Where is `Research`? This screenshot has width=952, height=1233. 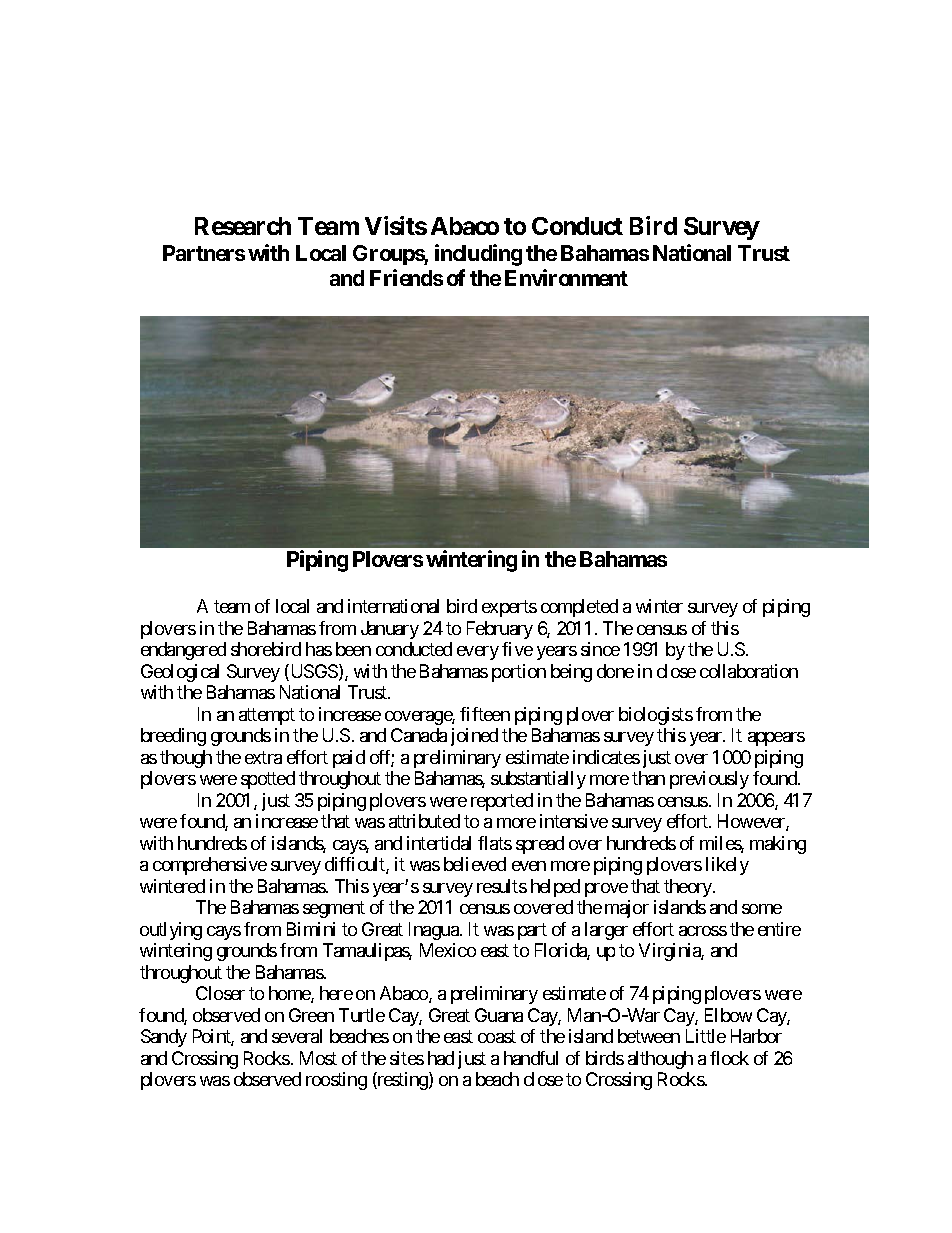
Research is located at coordinates (243, 226).
